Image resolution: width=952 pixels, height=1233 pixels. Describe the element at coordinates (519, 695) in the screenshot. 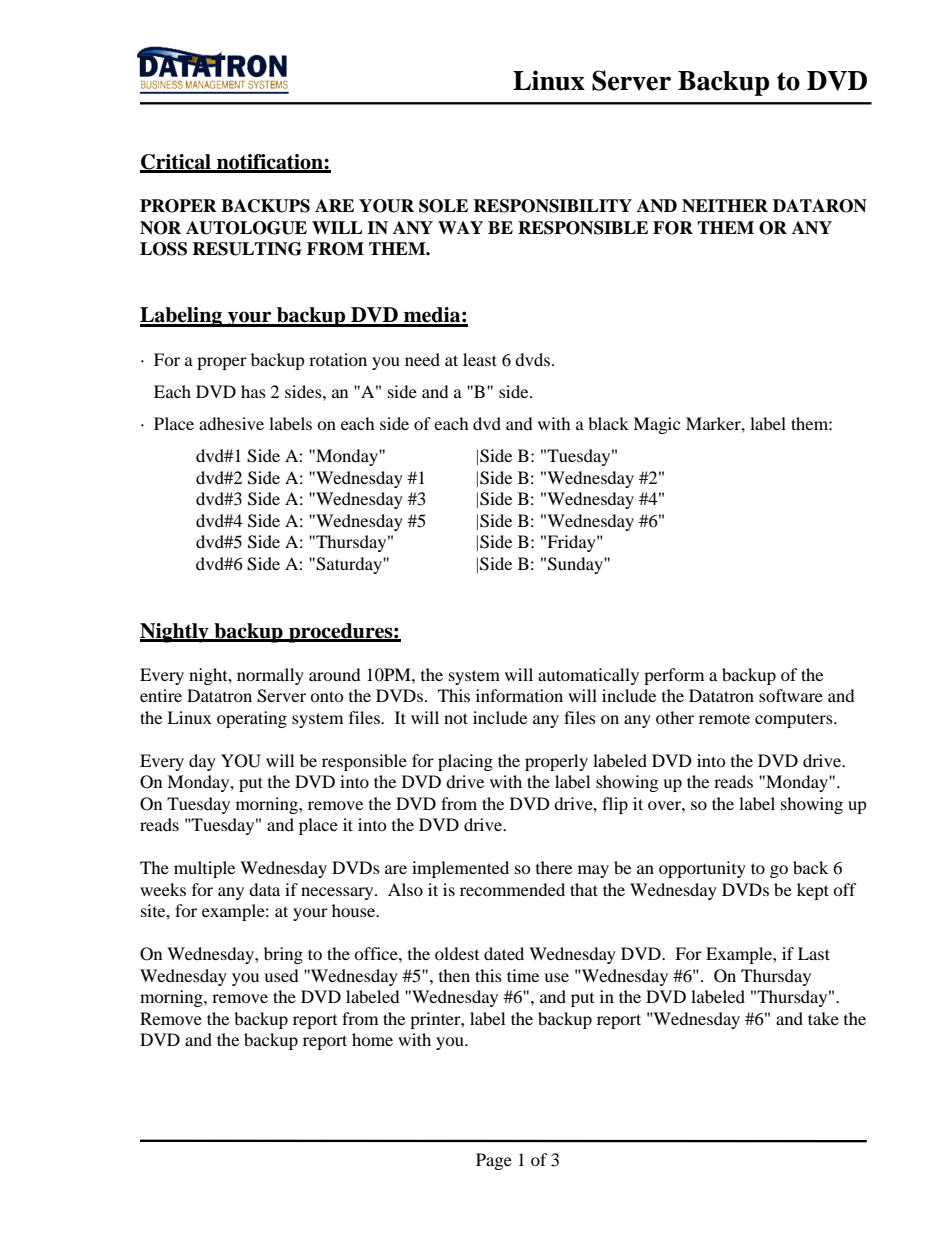

I see `information` at that location.
